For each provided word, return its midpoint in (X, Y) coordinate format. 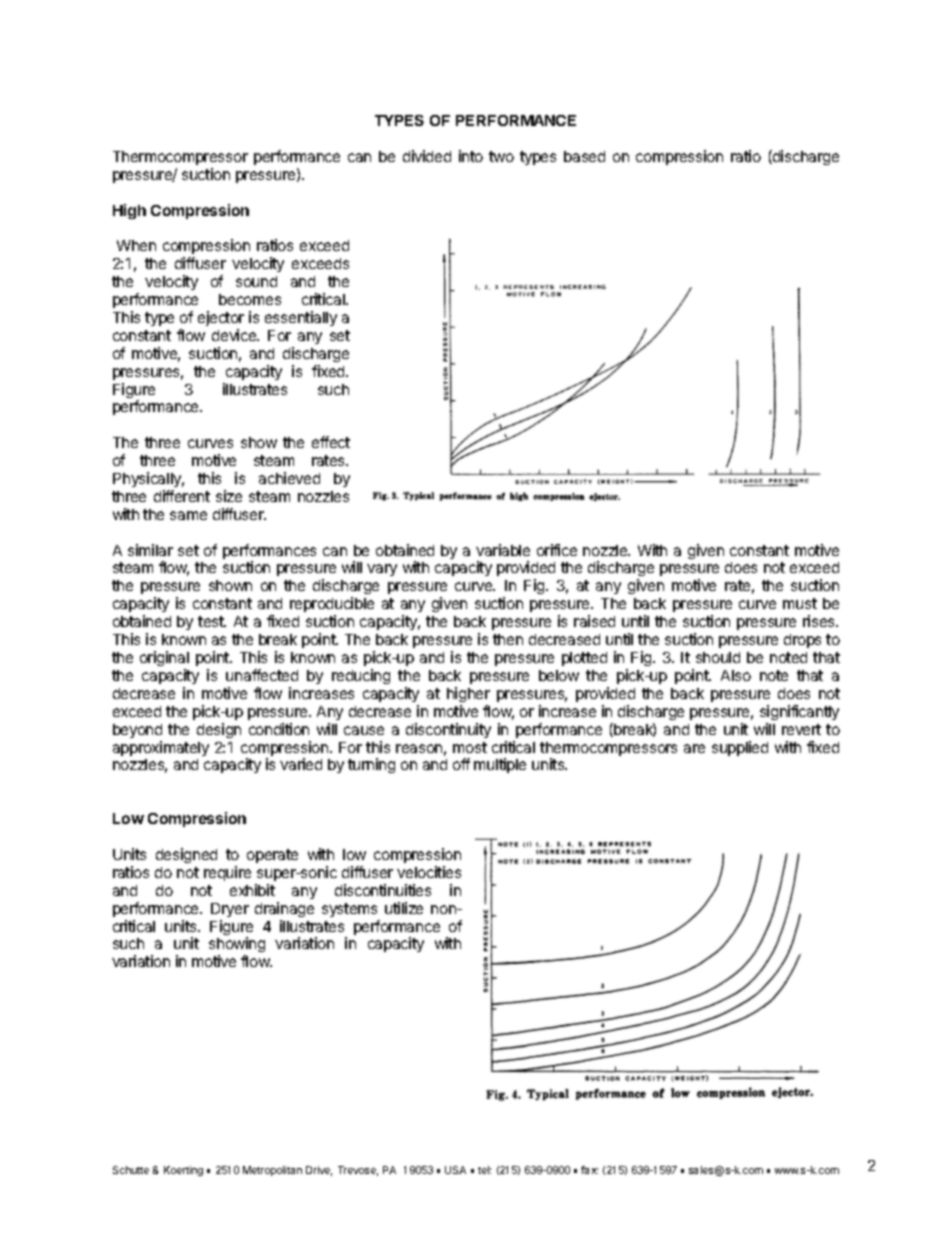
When (136, 245)
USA (455, 1170)
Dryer (230, 910)
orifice (557, 550)
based (584, 156)
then (508, 639)
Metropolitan (272, 1171)
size (229, 496)
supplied (740, 748)
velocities (429, 872)
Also (736, 675)
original (164, 658)
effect (331, 442)
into (471, 156)
